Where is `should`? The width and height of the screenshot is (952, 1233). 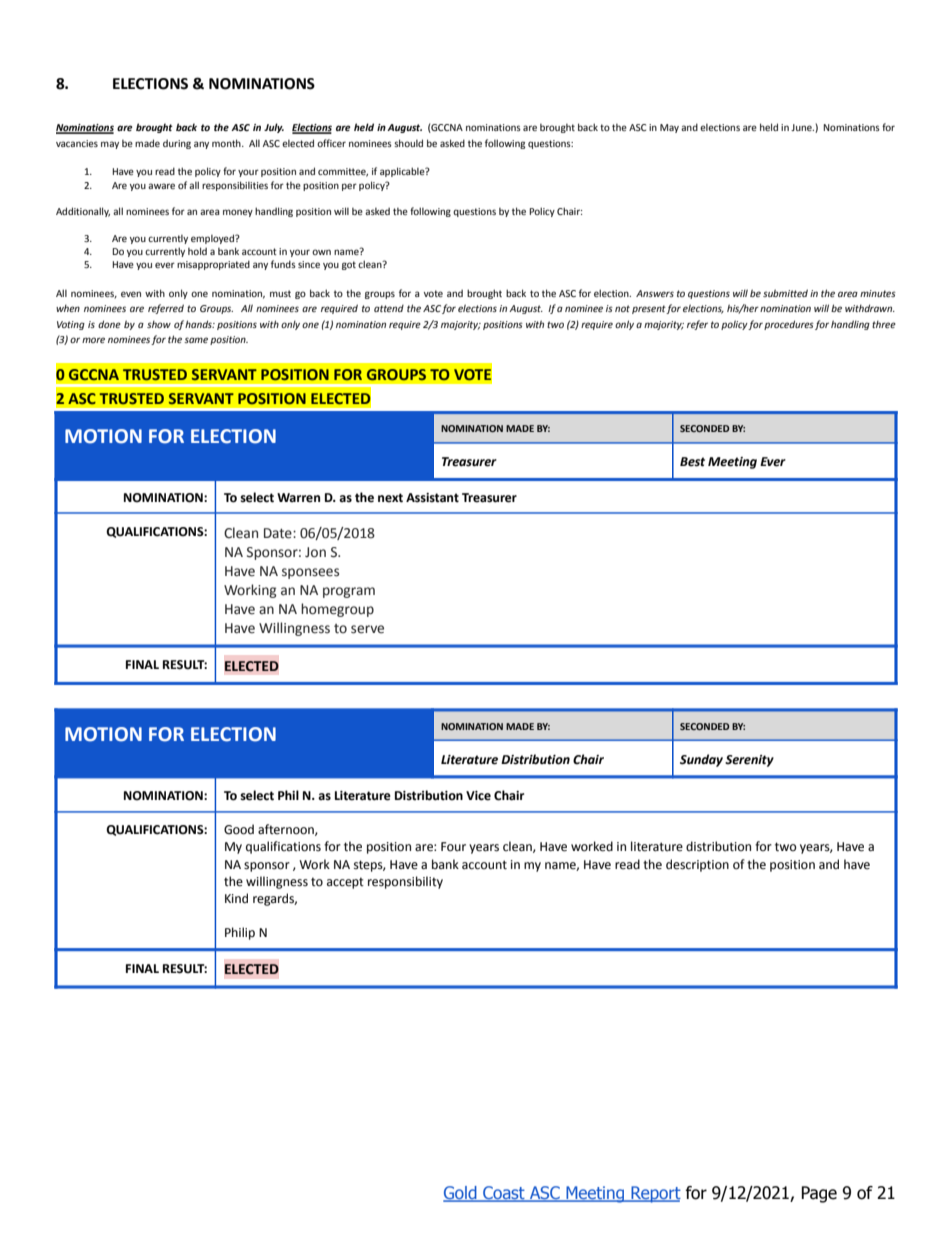 should is located at coordinates (408, 143).
